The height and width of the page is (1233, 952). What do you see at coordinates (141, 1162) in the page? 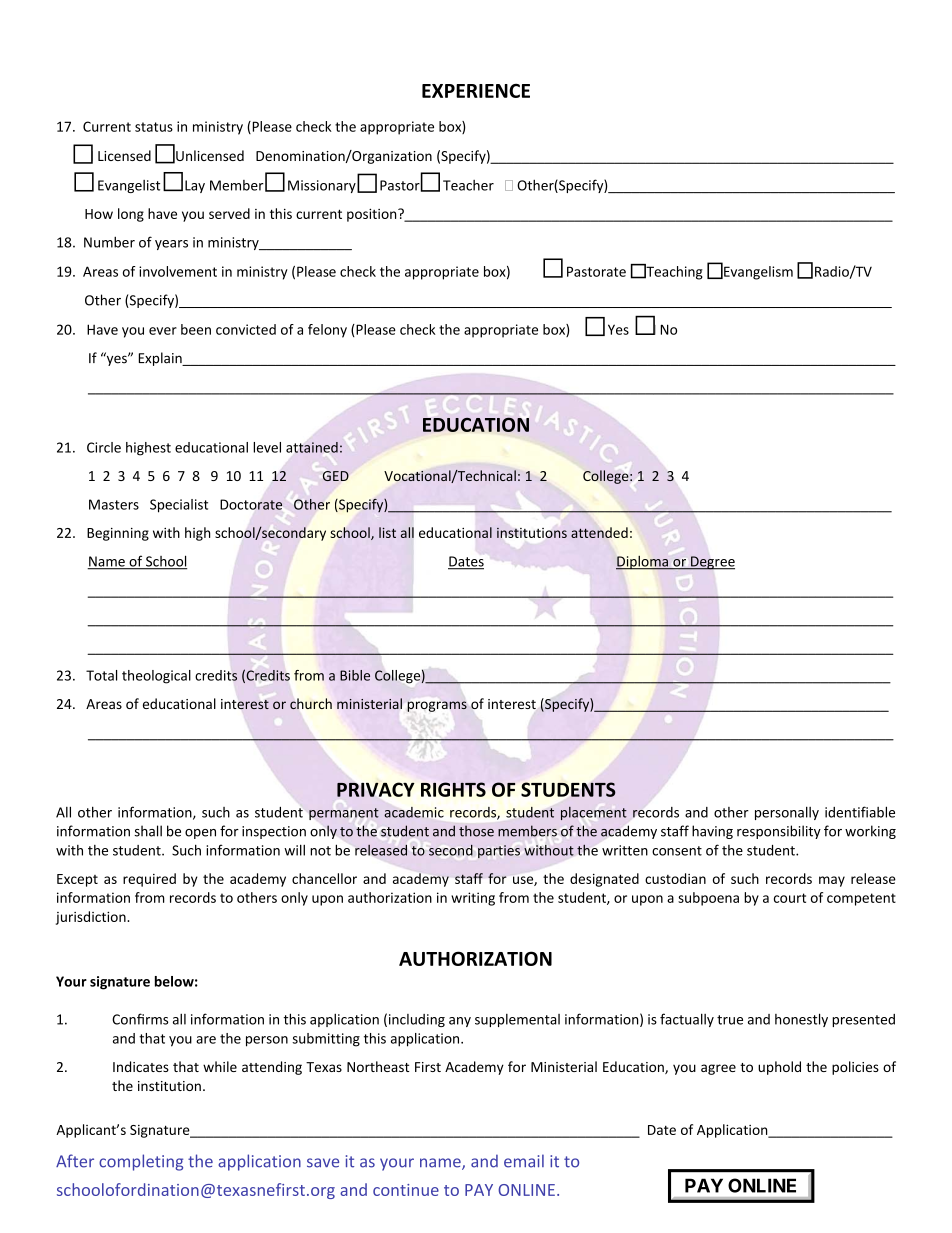
I see `completing` at bounding box center [141, 1162].
